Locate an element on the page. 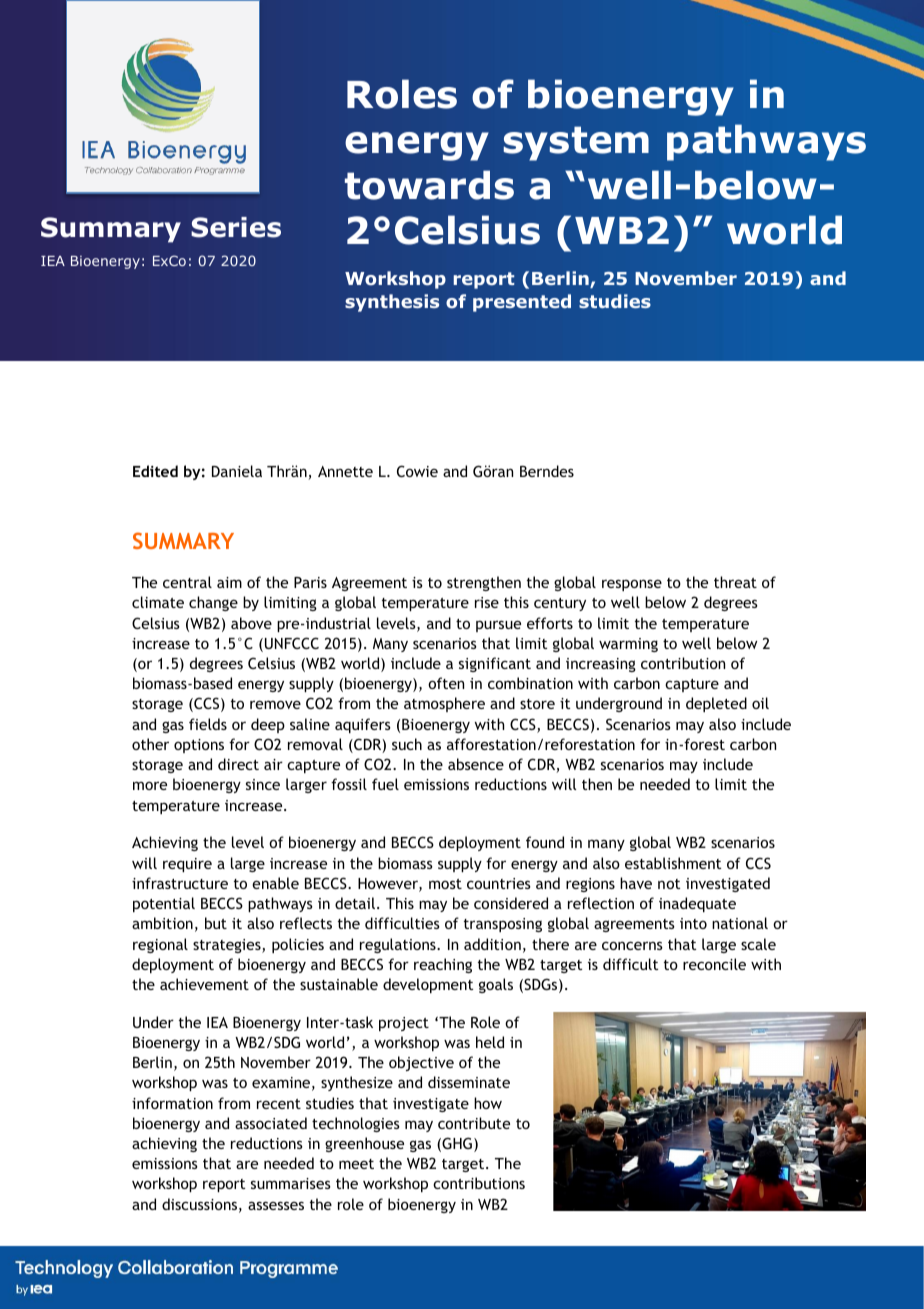 The height and width of the page is (1309, 924). Cowie is located at coordinates (417, 471).
